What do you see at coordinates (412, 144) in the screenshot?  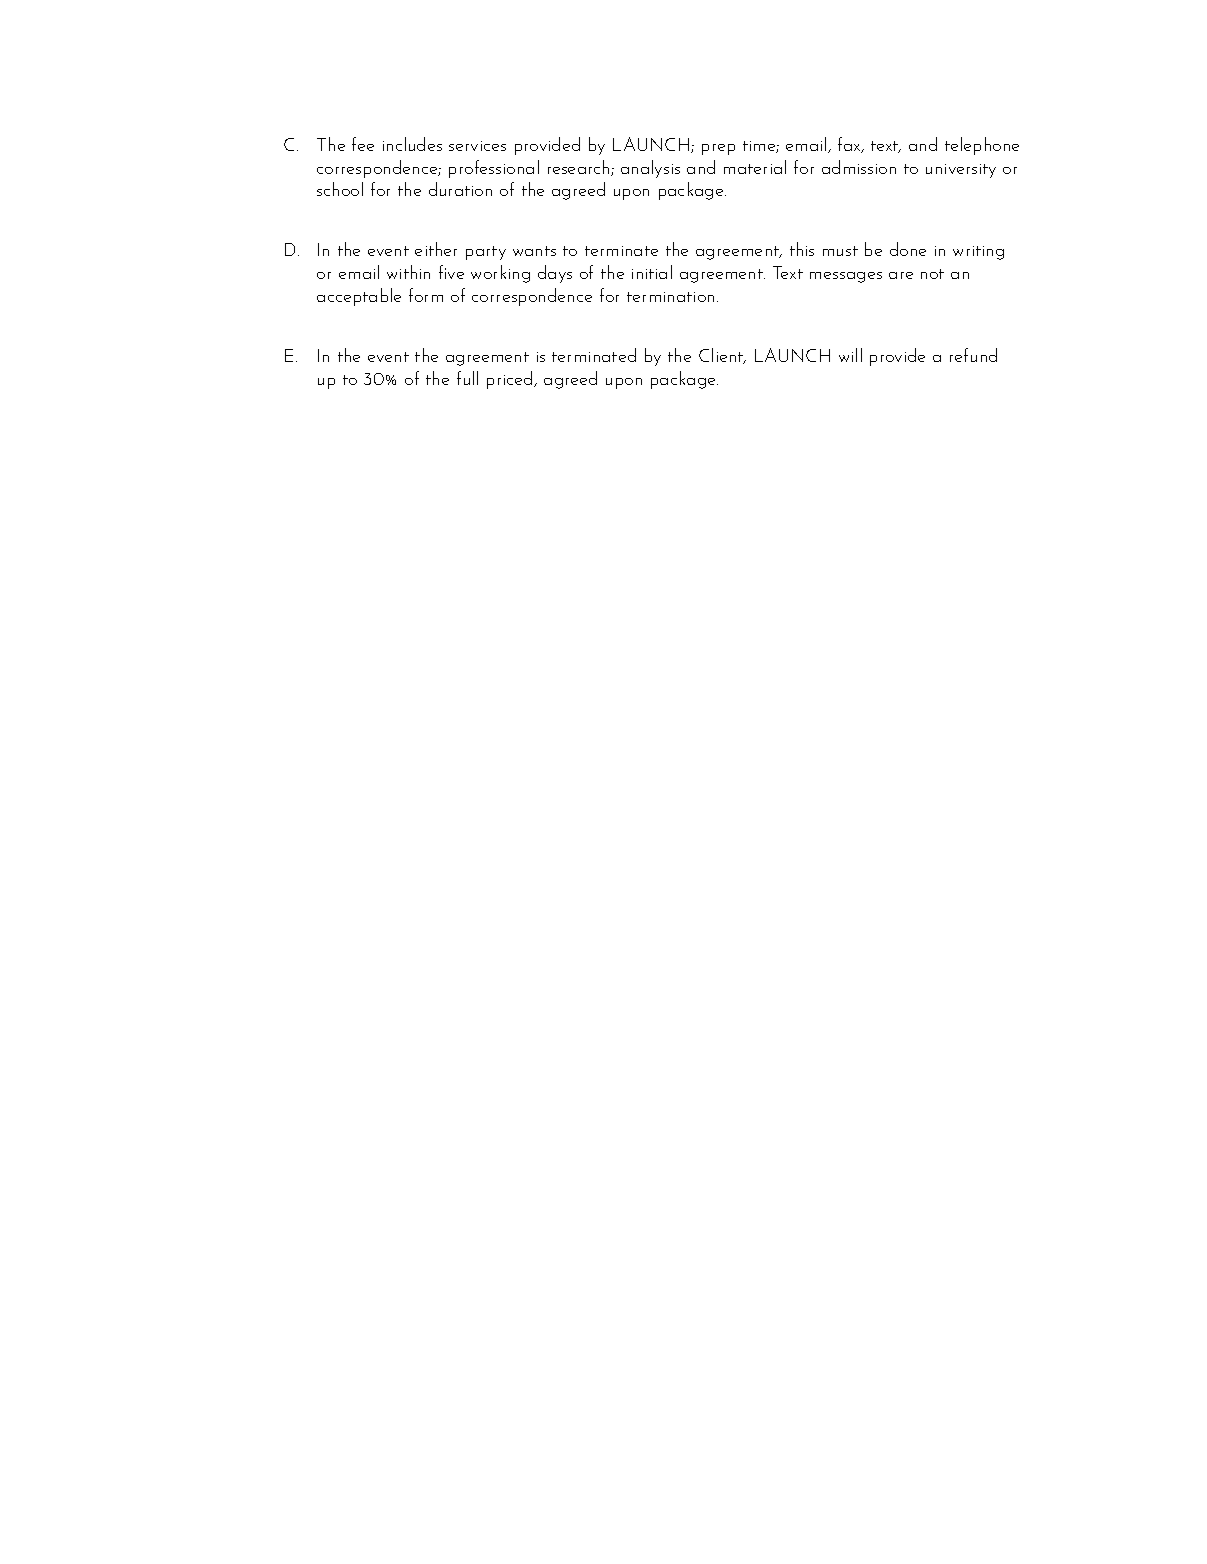 I see `includes` at bounding box center [412, 144].
